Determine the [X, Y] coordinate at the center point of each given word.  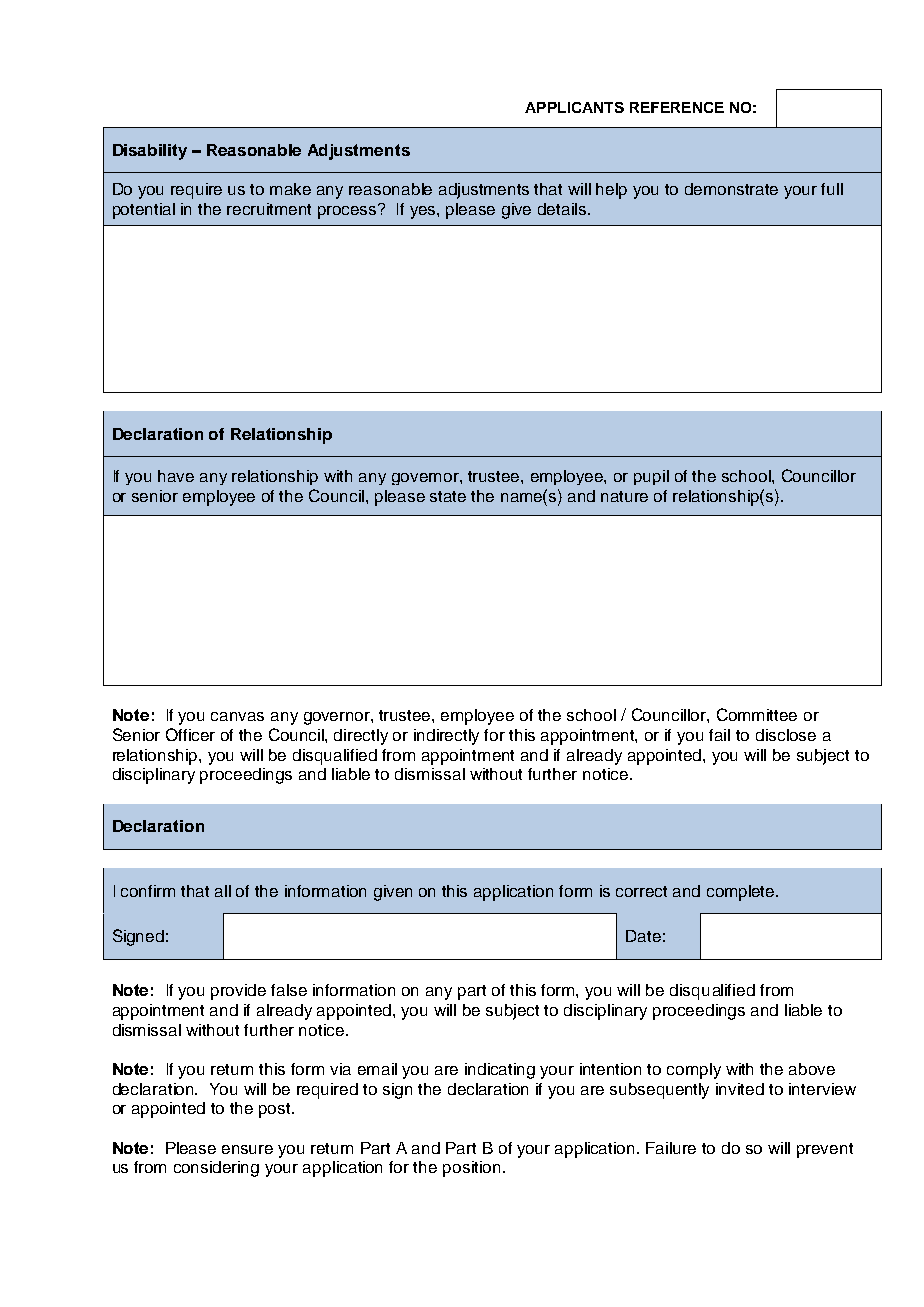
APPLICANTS [574, 107]
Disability [150, 152]
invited [740, 1089]
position [471, 1169]
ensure [247, 1149]
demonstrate [731, 189]
